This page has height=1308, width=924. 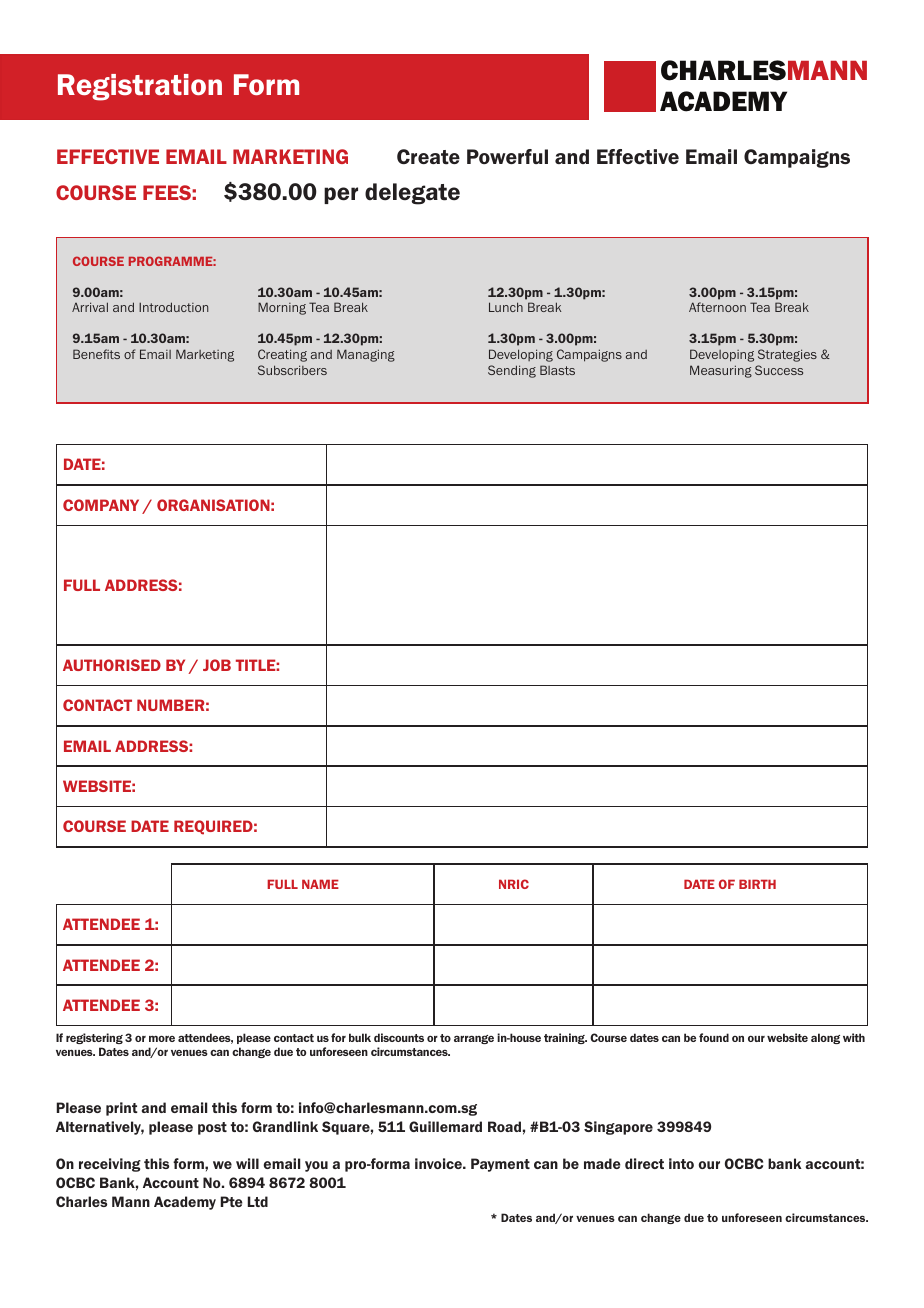 What do you see at coordinates (500, 1165) in the page?
I see `Payment` at bounding box center [500, 1165].
